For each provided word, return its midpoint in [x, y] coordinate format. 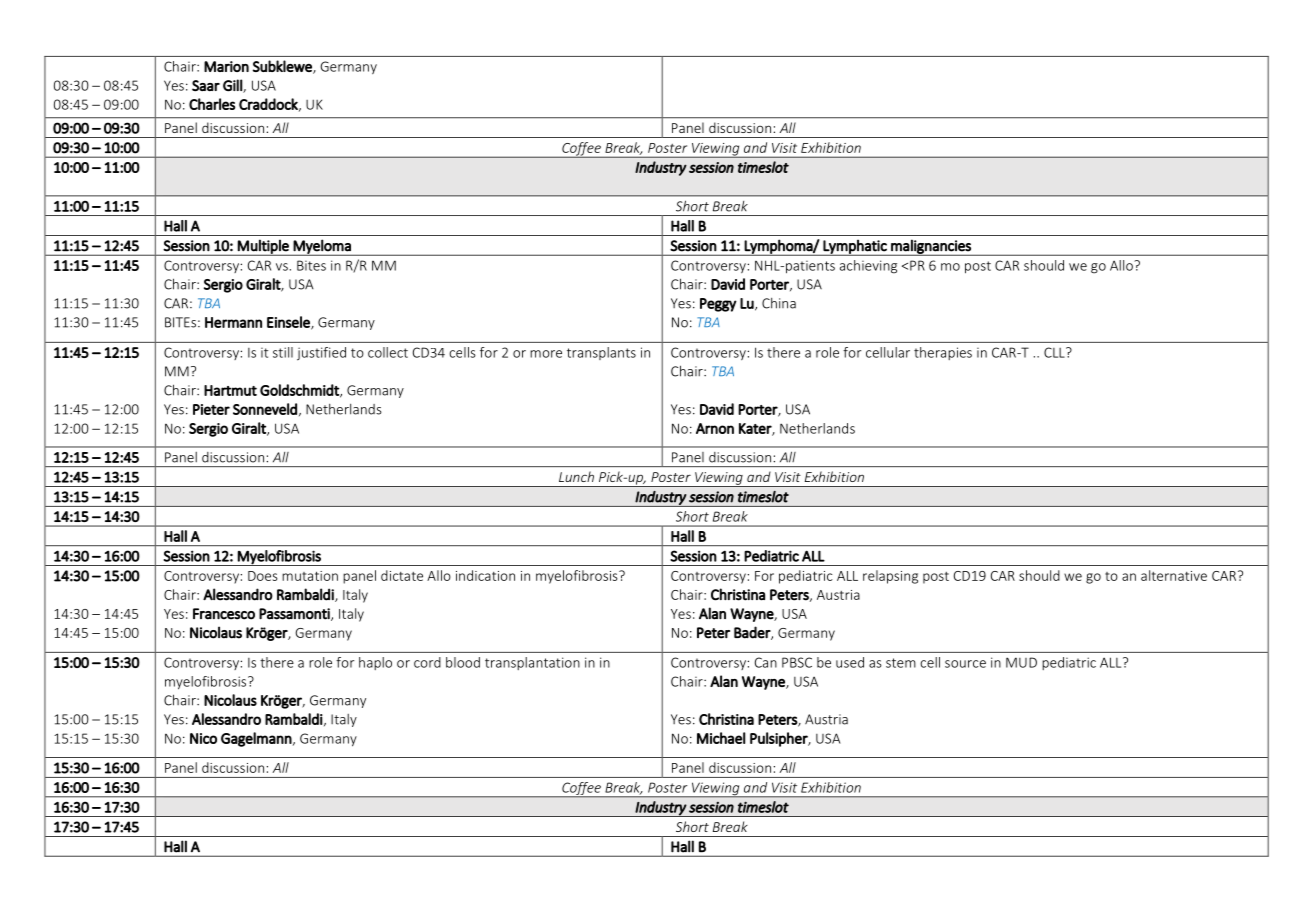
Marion [226, 66]
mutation [310, 576]
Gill [233, 86]
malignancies [931, 247]
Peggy [718, 305]
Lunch [576, 477]
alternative [1174, 575]
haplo [375, 663]
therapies [943, 353]
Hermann [233, 322]
